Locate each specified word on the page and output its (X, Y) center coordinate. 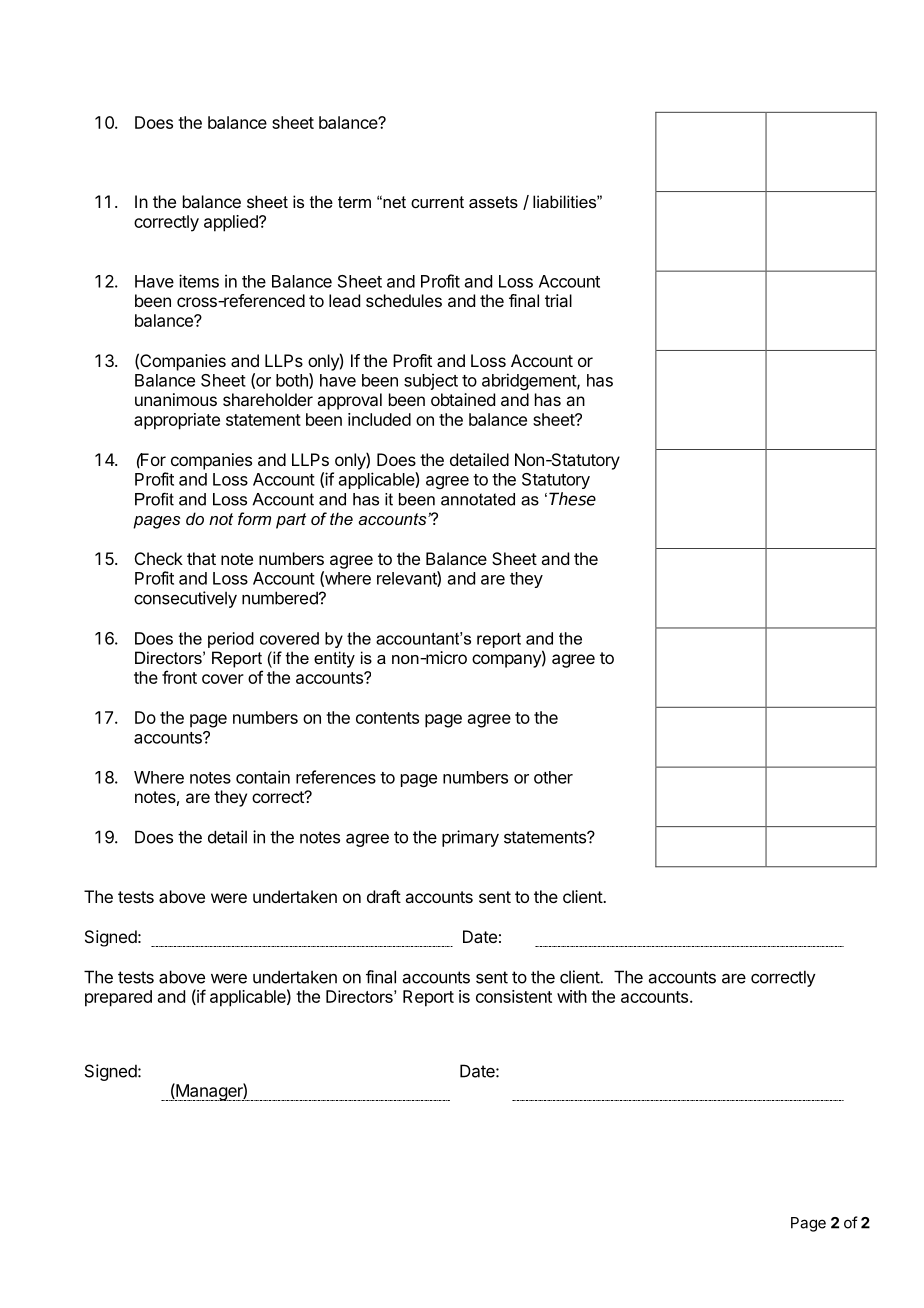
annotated (478, 499)
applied (232, 223)
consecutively (185, 599)
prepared (118, 998)
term (354, 202)
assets (493, 202)
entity (334, 659)
